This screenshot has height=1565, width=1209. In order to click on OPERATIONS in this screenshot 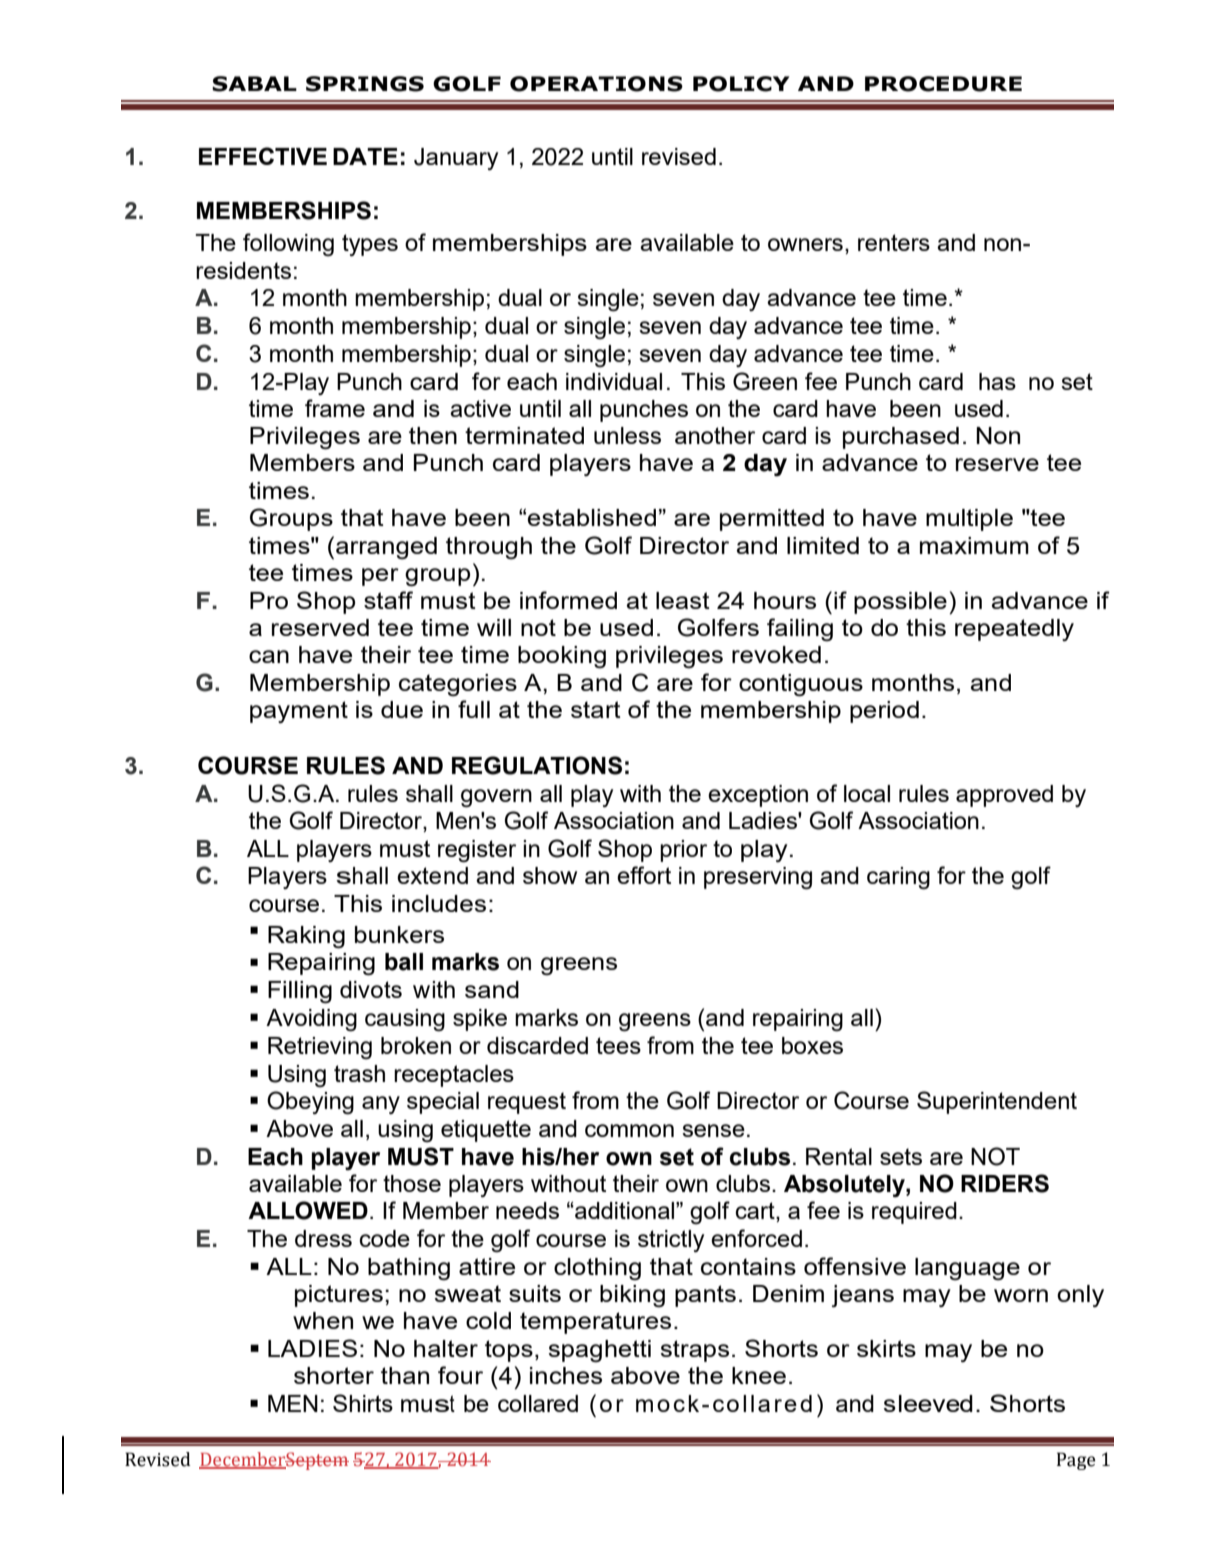, I will do `click(596, 84)`.
